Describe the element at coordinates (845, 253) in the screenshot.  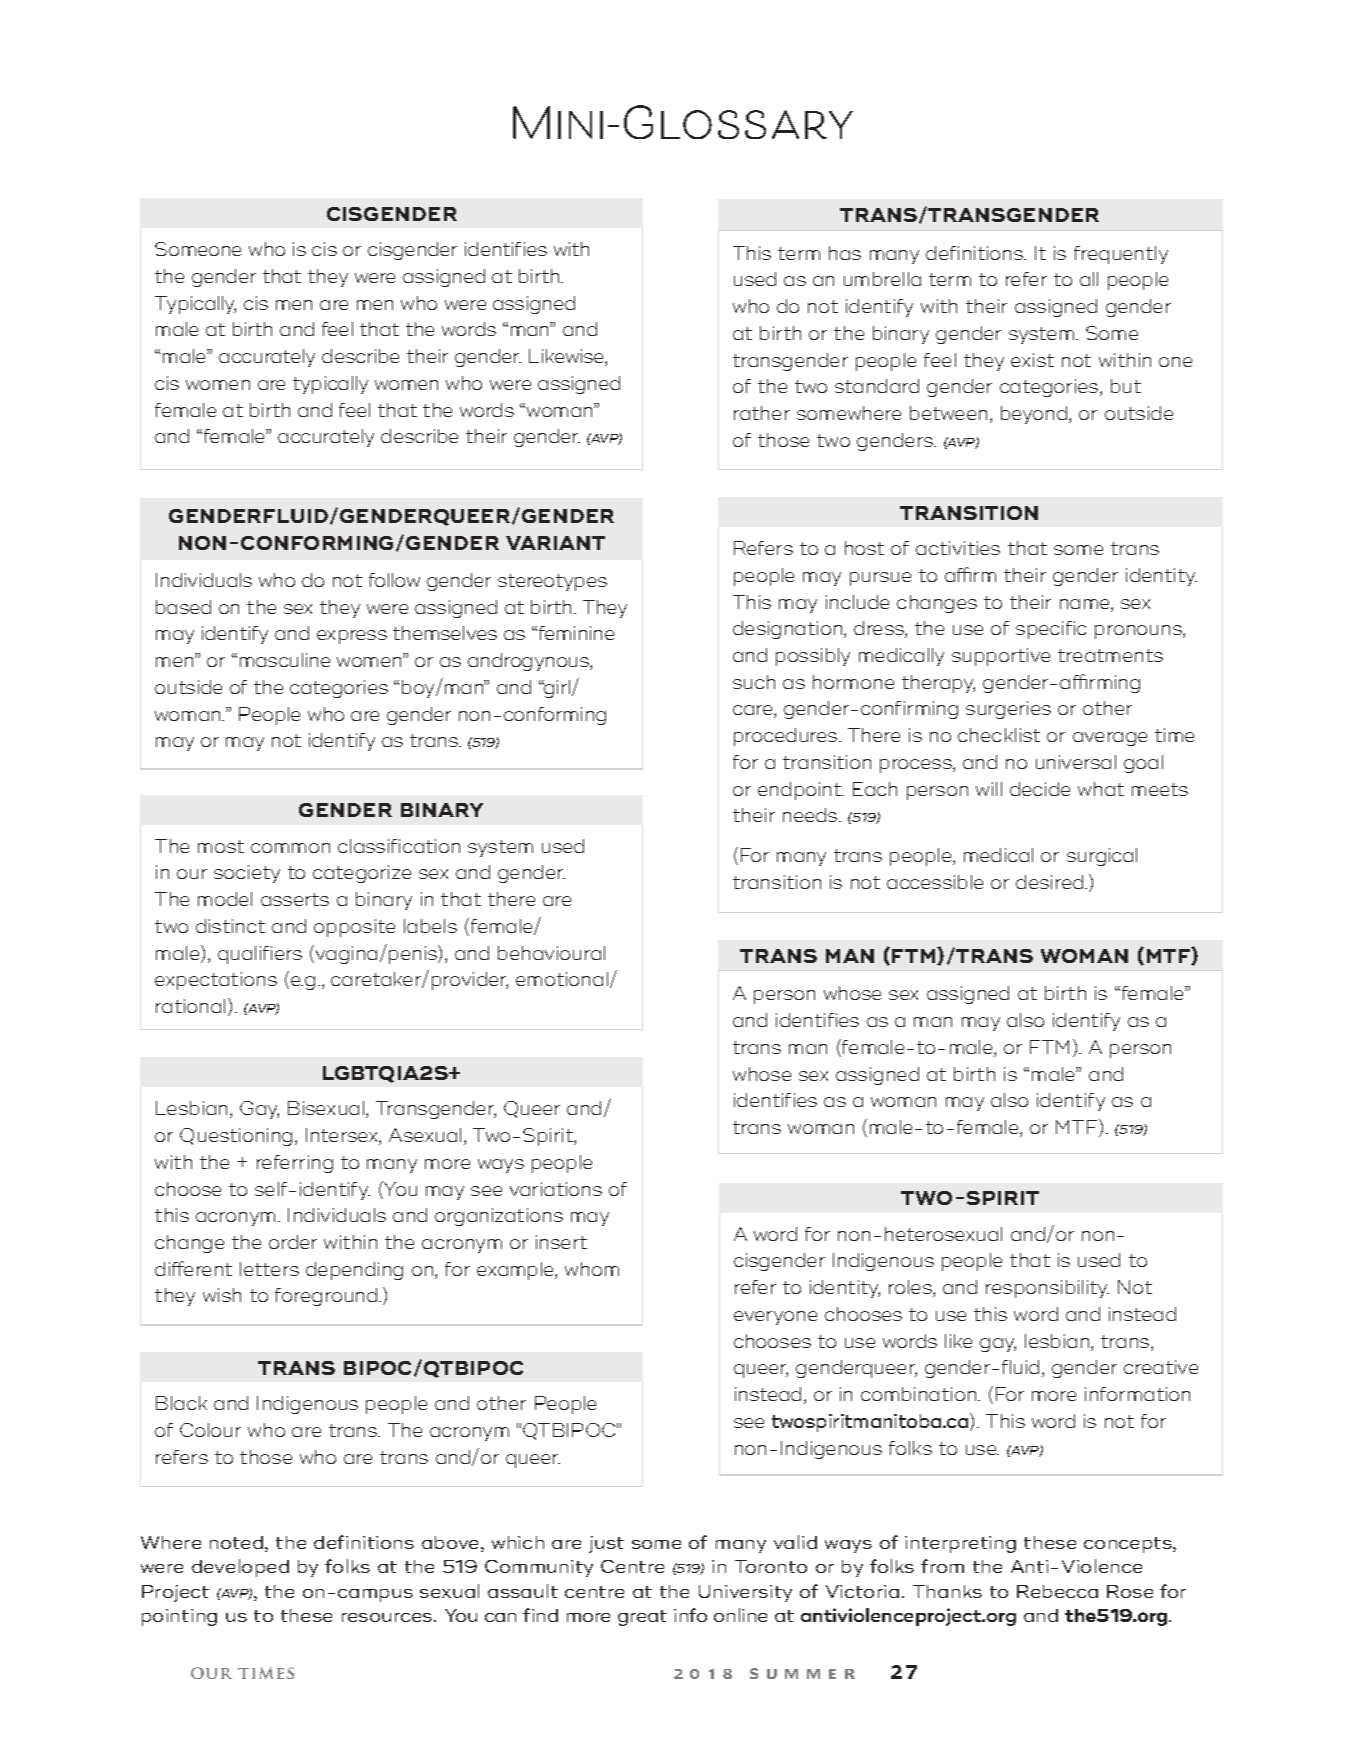
I see `has` at that location.
